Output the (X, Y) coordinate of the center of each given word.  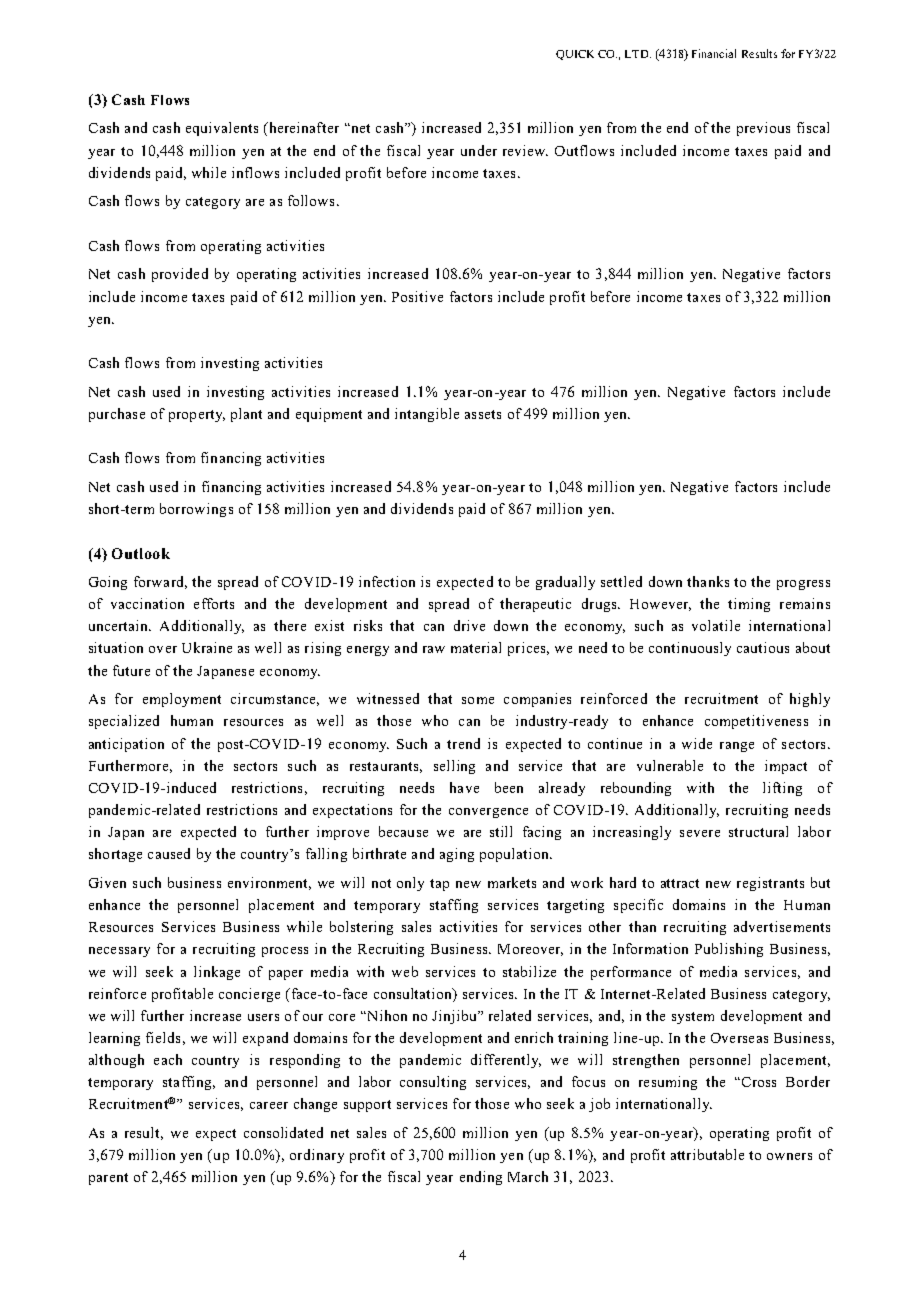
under (479, 150)
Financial (714, 53)
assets (483, 414)
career (269, 1105)
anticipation (126, 745)
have (464, 787)
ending (481, 1178)
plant (246, 415)
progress (803, 585)
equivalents (222, 129)
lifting (782, 789)
